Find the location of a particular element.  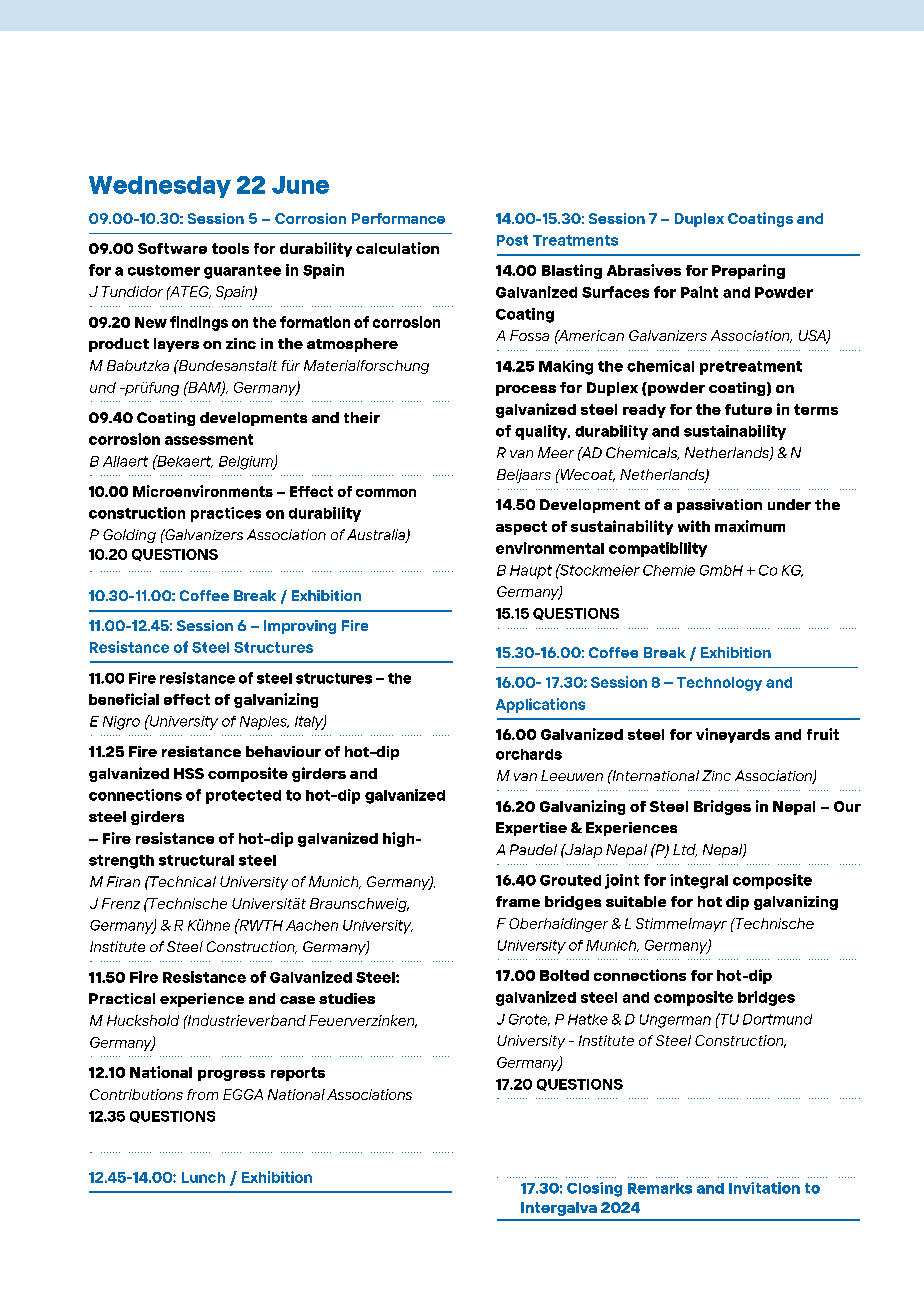

Technology is located at coordinates (719, 684).
